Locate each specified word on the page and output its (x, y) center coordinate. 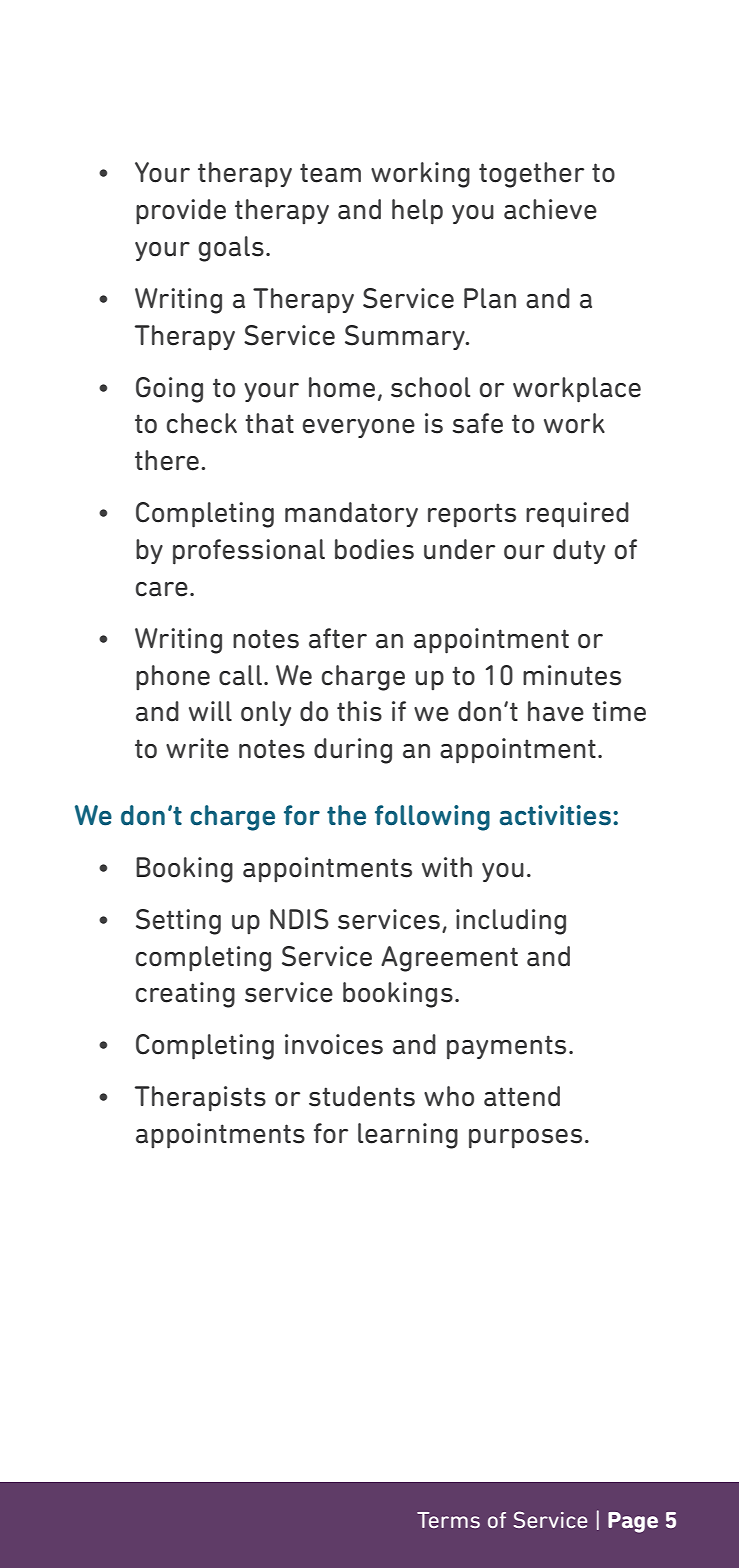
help (417, 212)
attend (522, 1096)
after (338, 638)
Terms (448, 1520)
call (240, 675)
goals (231, 249)
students (362, 1096)
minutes (572, 675)
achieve (550, 209)
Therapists (200, 1099)
